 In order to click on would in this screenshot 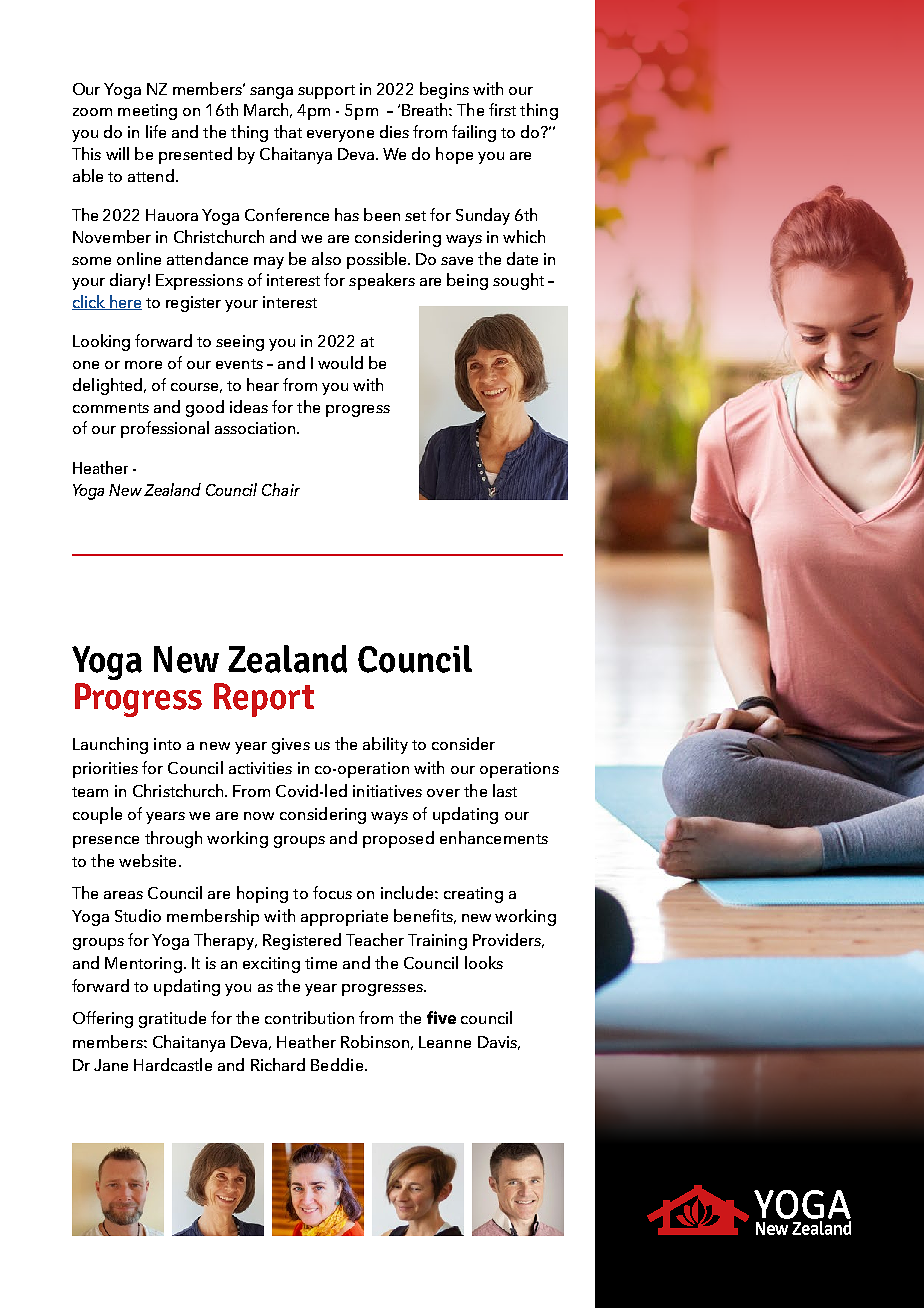, I will do `click(340, 362)`.
